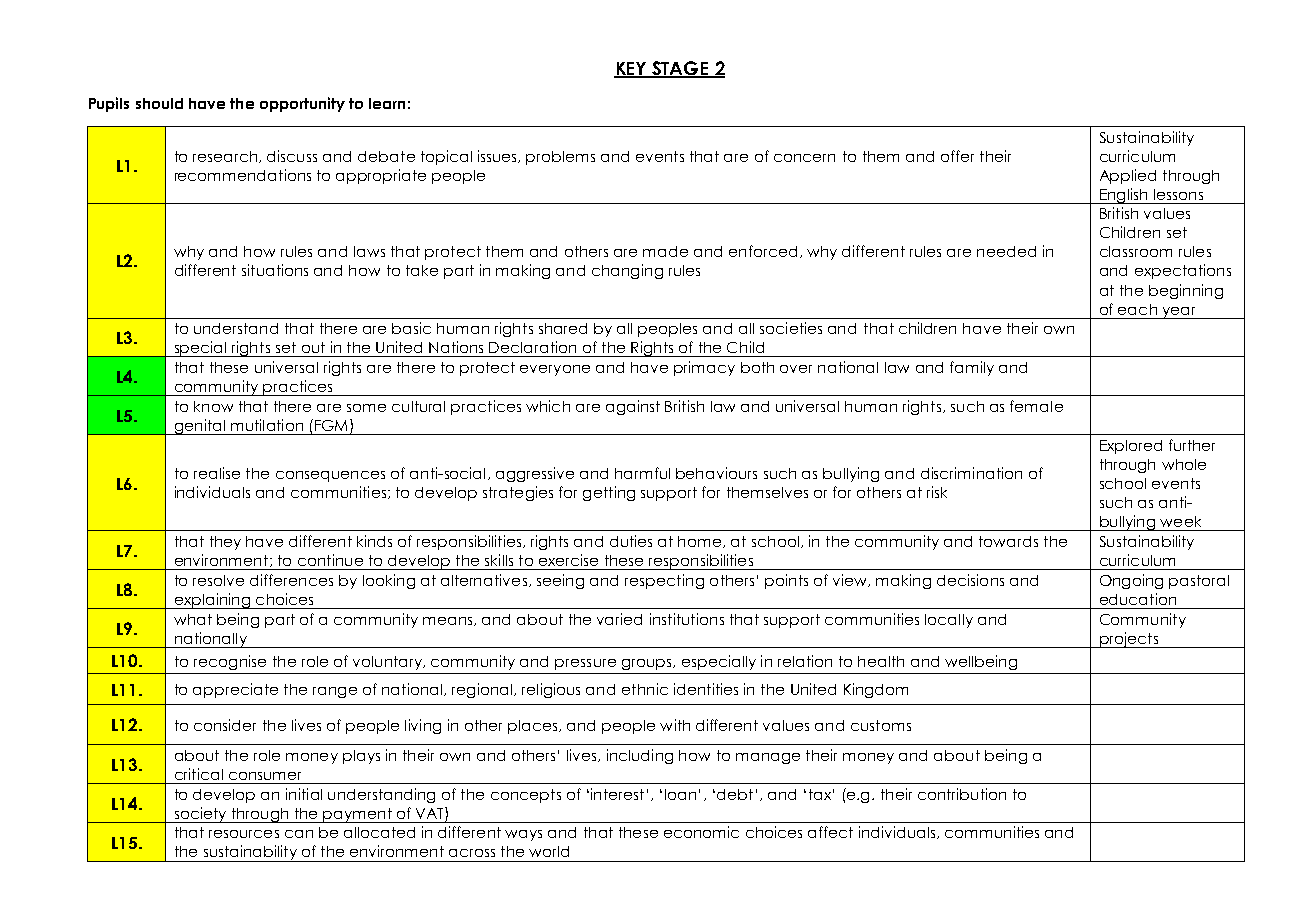  I want to click on KEY, so click(631, 69).
